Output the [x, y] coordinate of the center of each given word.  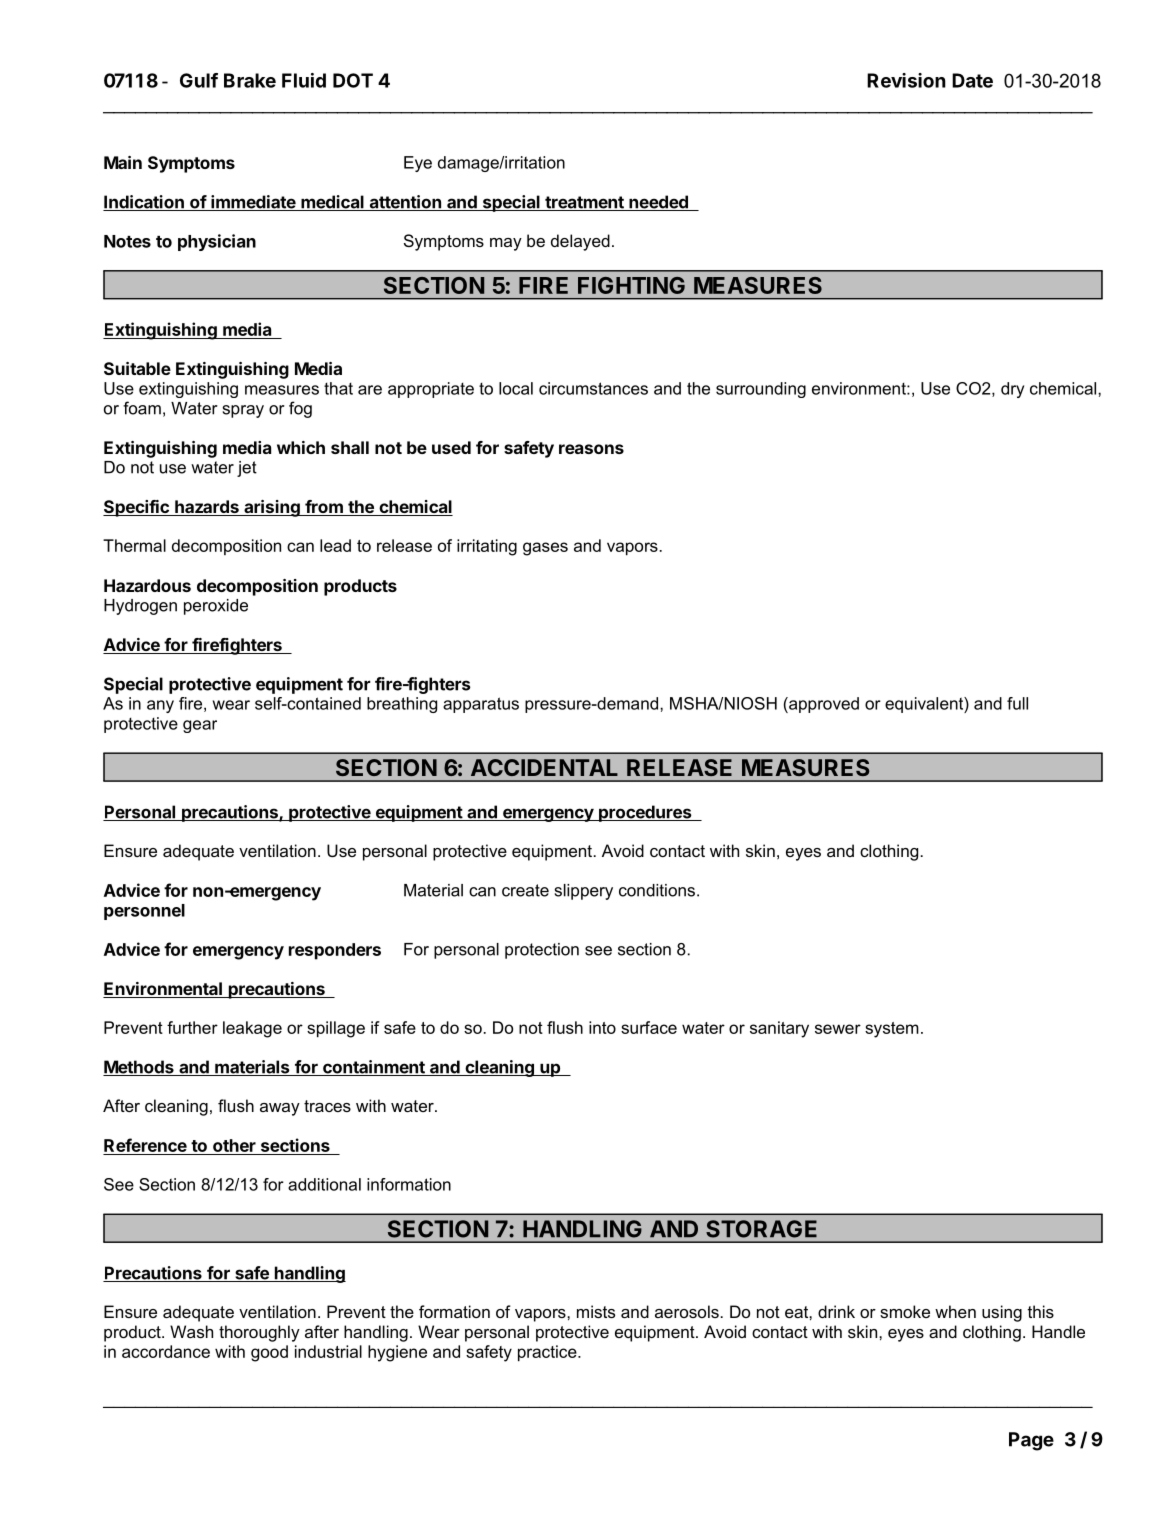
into [602, 1027]
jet [247, 469]
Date [972, 80]
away [280, 1109]
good [269, 1353]
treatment [584, 203]
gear [200, 726]
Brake [250, 80]
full [1017, 703]
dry [1012, 390]
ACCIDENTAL [544, 767]
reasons [591, 449]
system [892, 1030]
